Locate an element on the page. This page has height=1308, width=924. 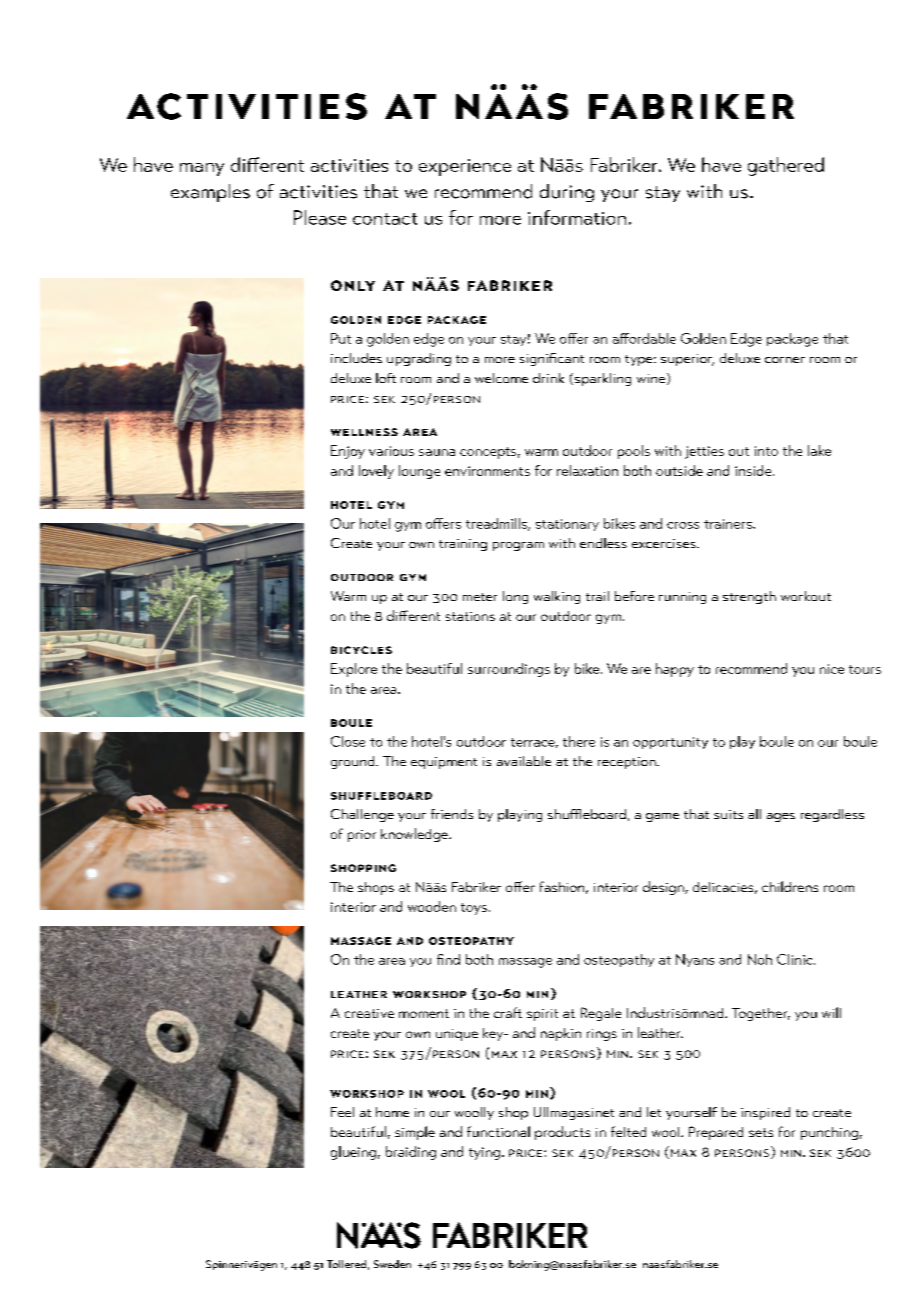
into is located at coordinates (766, 451).
